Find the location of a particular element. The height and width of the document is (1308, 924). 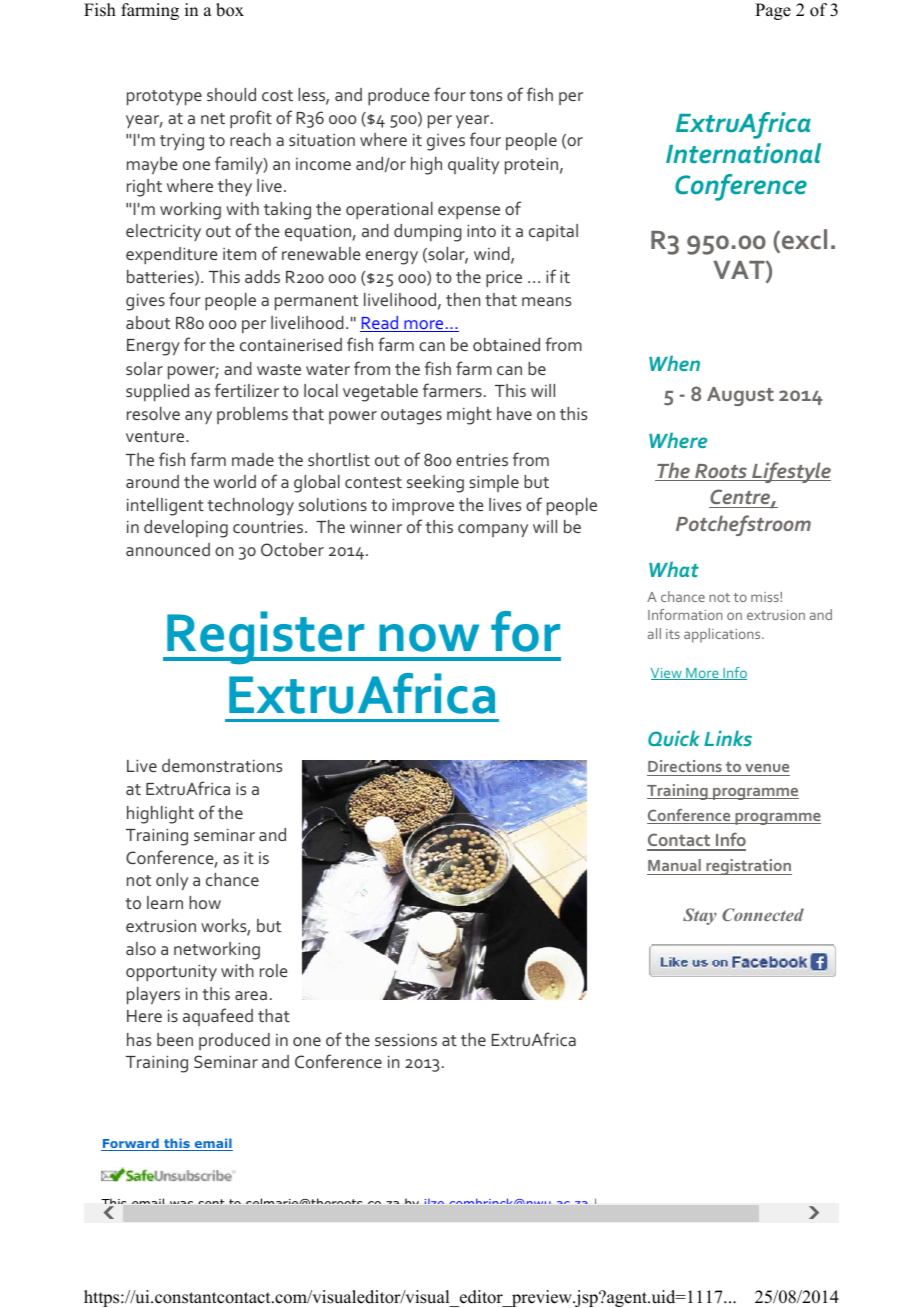

announced is located at coordinates (168, 549).
